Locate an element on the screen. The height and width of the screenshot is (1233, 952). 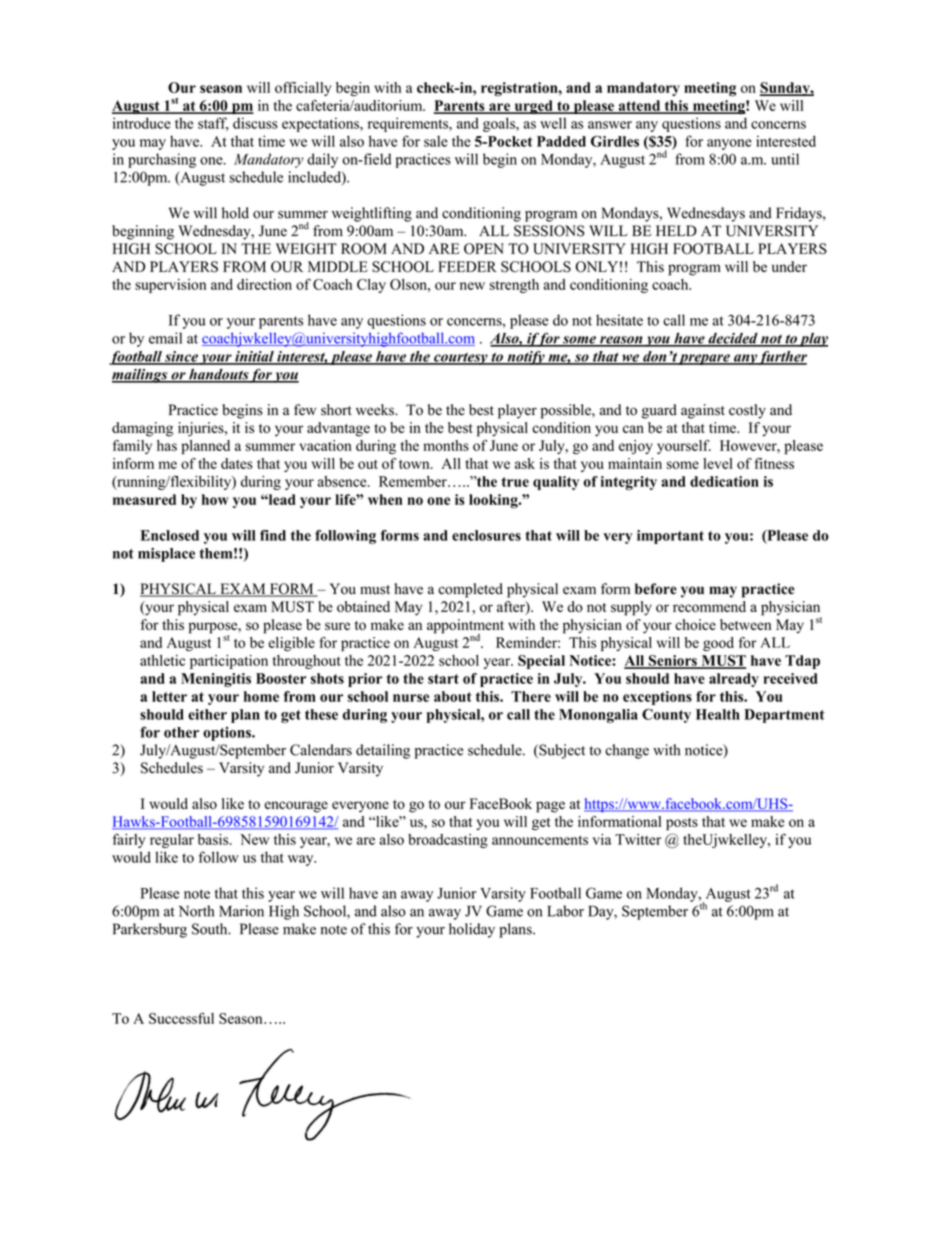
against is located at coordinates (703, 411).
